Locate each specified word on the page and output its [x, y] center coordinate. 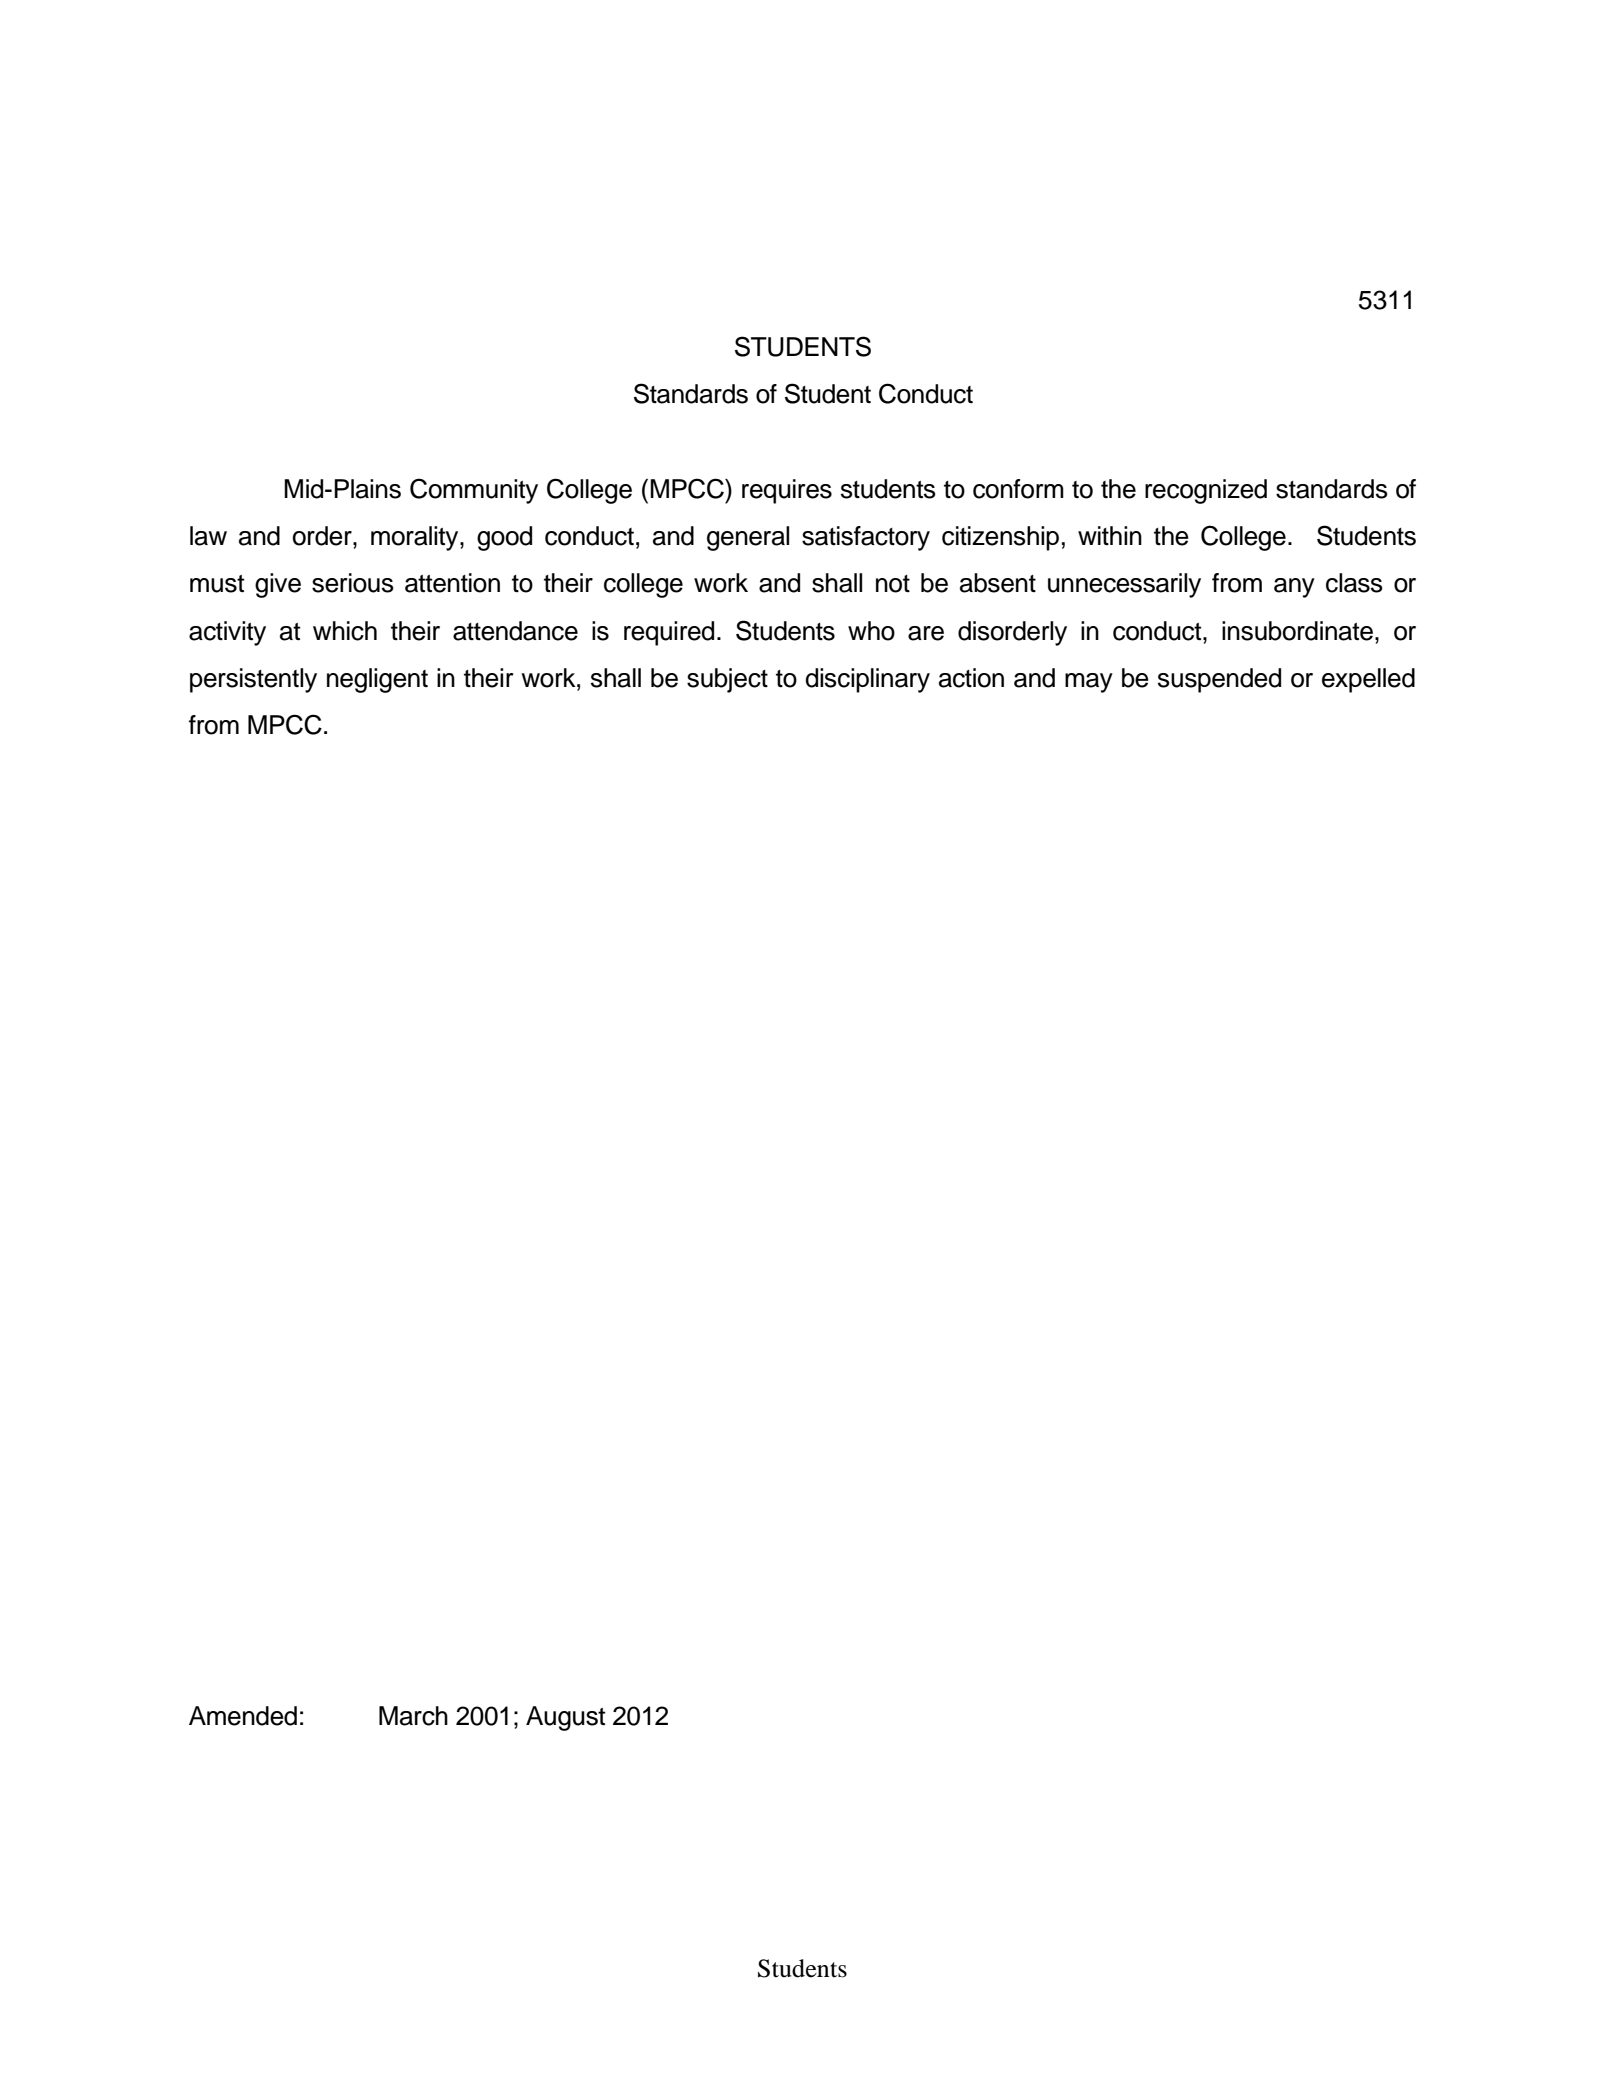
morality [416, 538]
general [748, 538]
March [413, 1716]
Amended [243, 1716]
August [565, 1718]
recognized [1206, 491]
